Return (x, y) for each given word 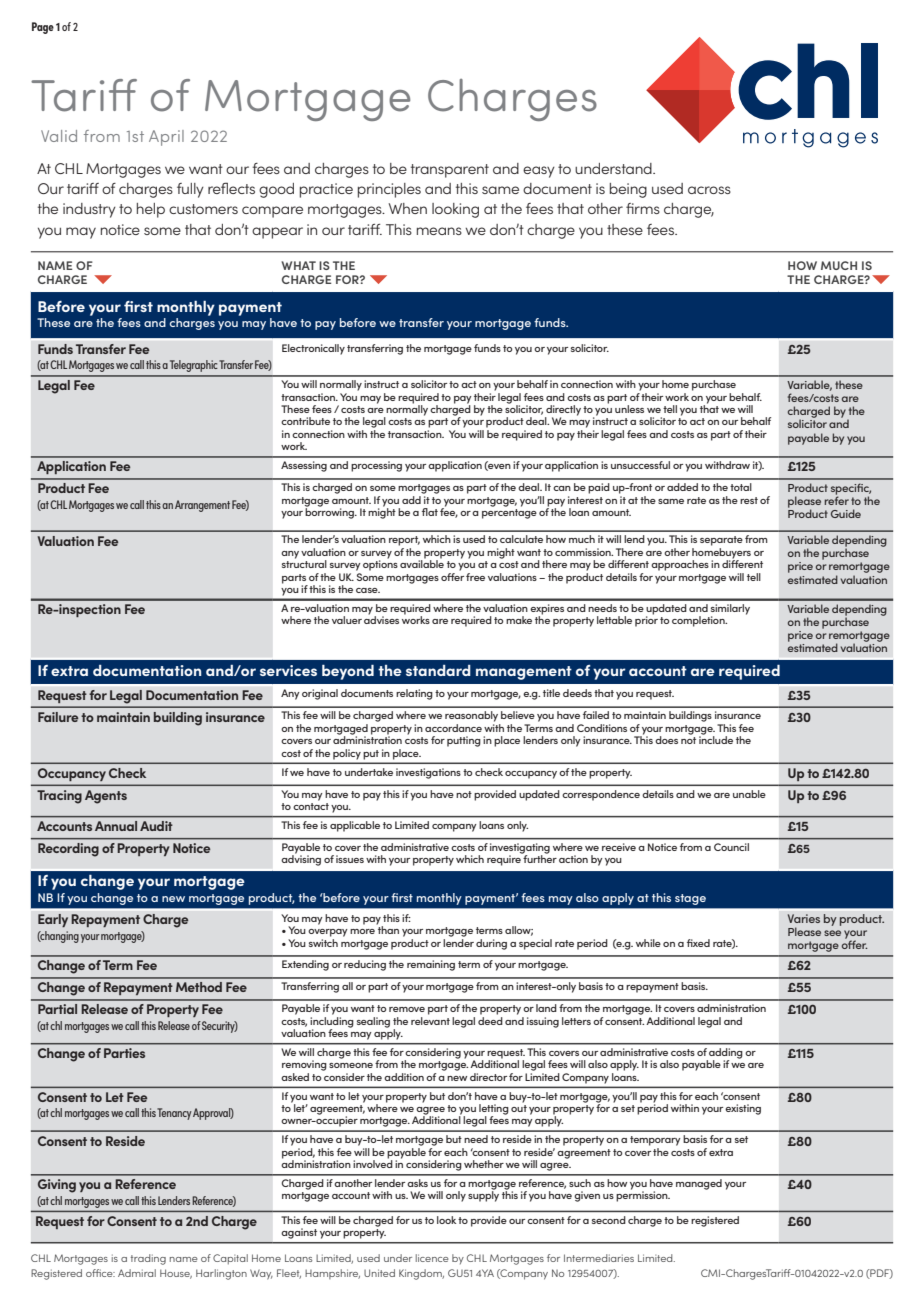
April (166, 138)
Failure (58, 717)
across (709, 190)
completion (699, 621)
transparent (450, 171)
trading (148, 1259)
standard (438, 670)
